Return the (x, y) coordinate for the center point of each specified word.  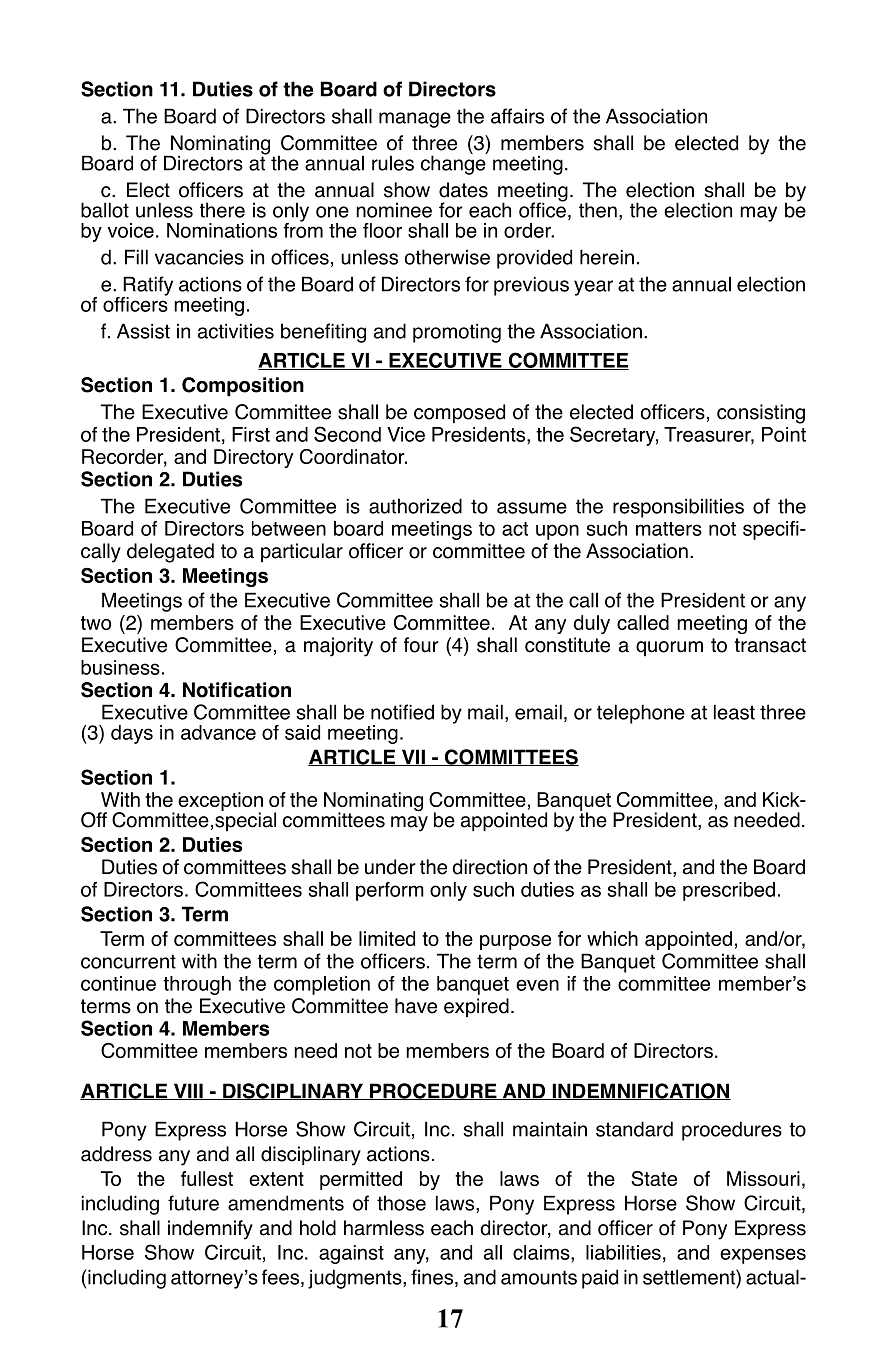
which (612, 938)
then (598, 210)
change (454, 164)
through (197, 985)
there (222, 210)
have (416, 1006)
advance (218, 732)
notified (402, 712)
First (251, 434)
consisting (761, 414)
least (734, 712)
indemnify (210, 1230)
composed (459, 414)
